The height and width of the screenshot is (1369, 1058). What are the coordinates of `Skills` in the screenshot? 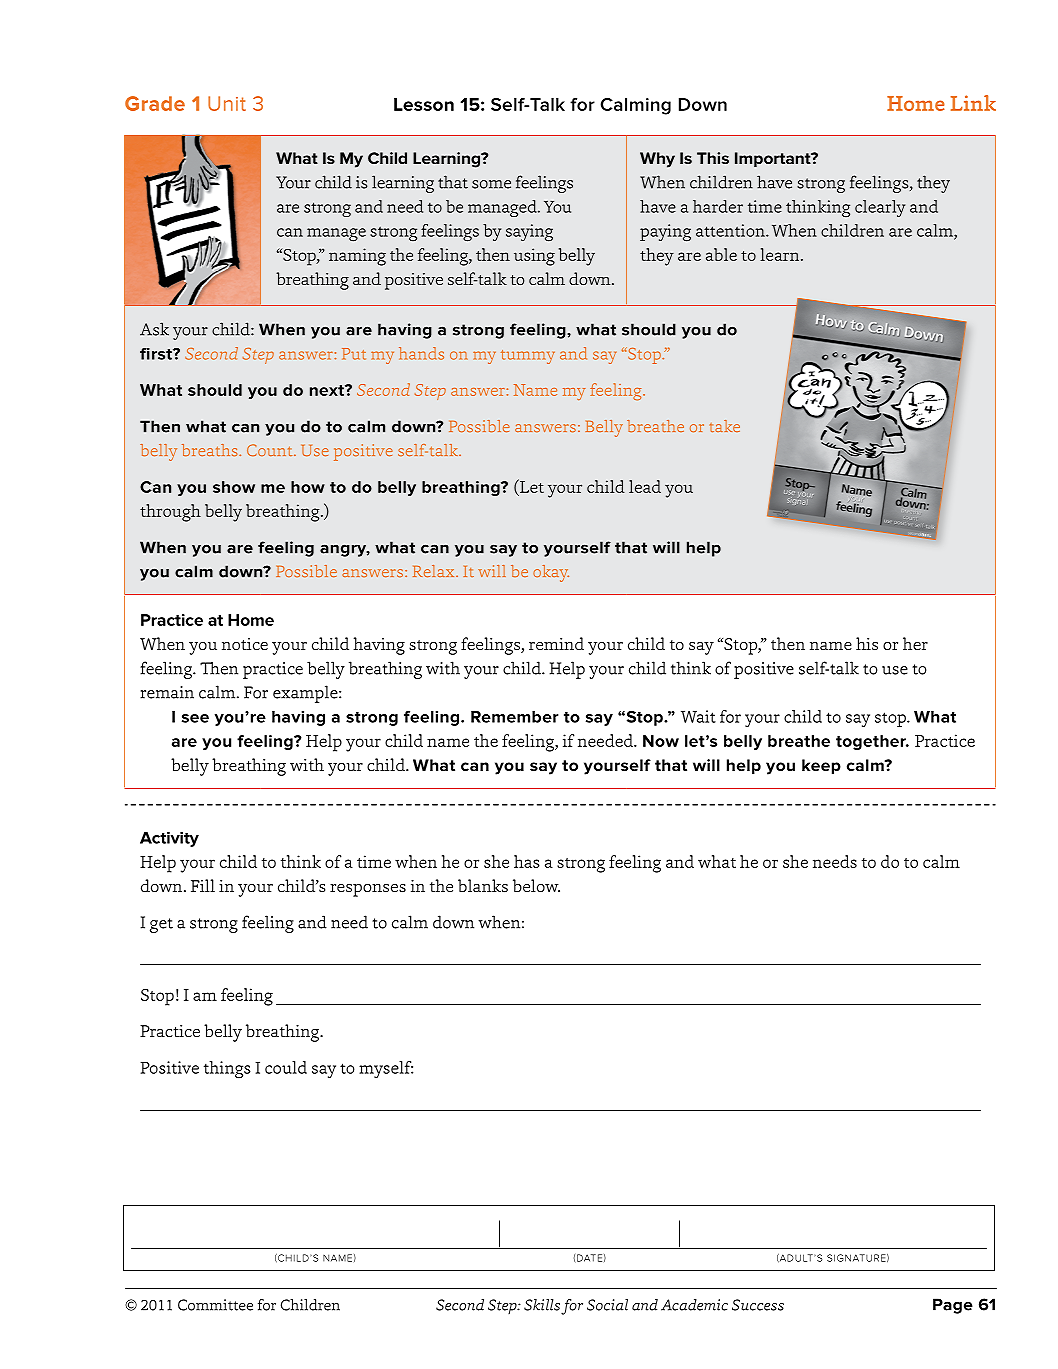 It's located at (542, 1305).
